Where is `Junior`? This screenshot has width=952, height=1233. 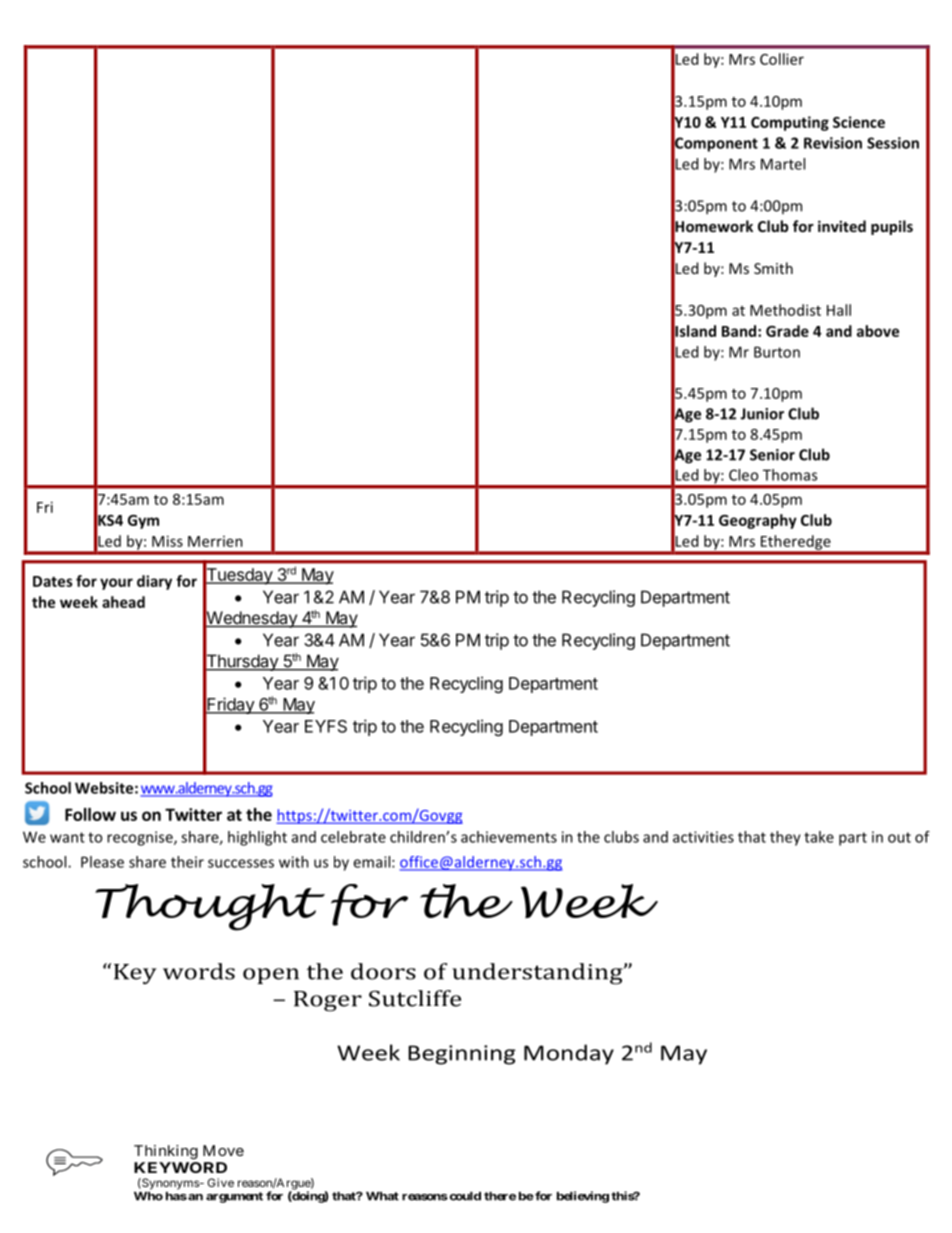 Junior is located at coordinates (762, 414).
